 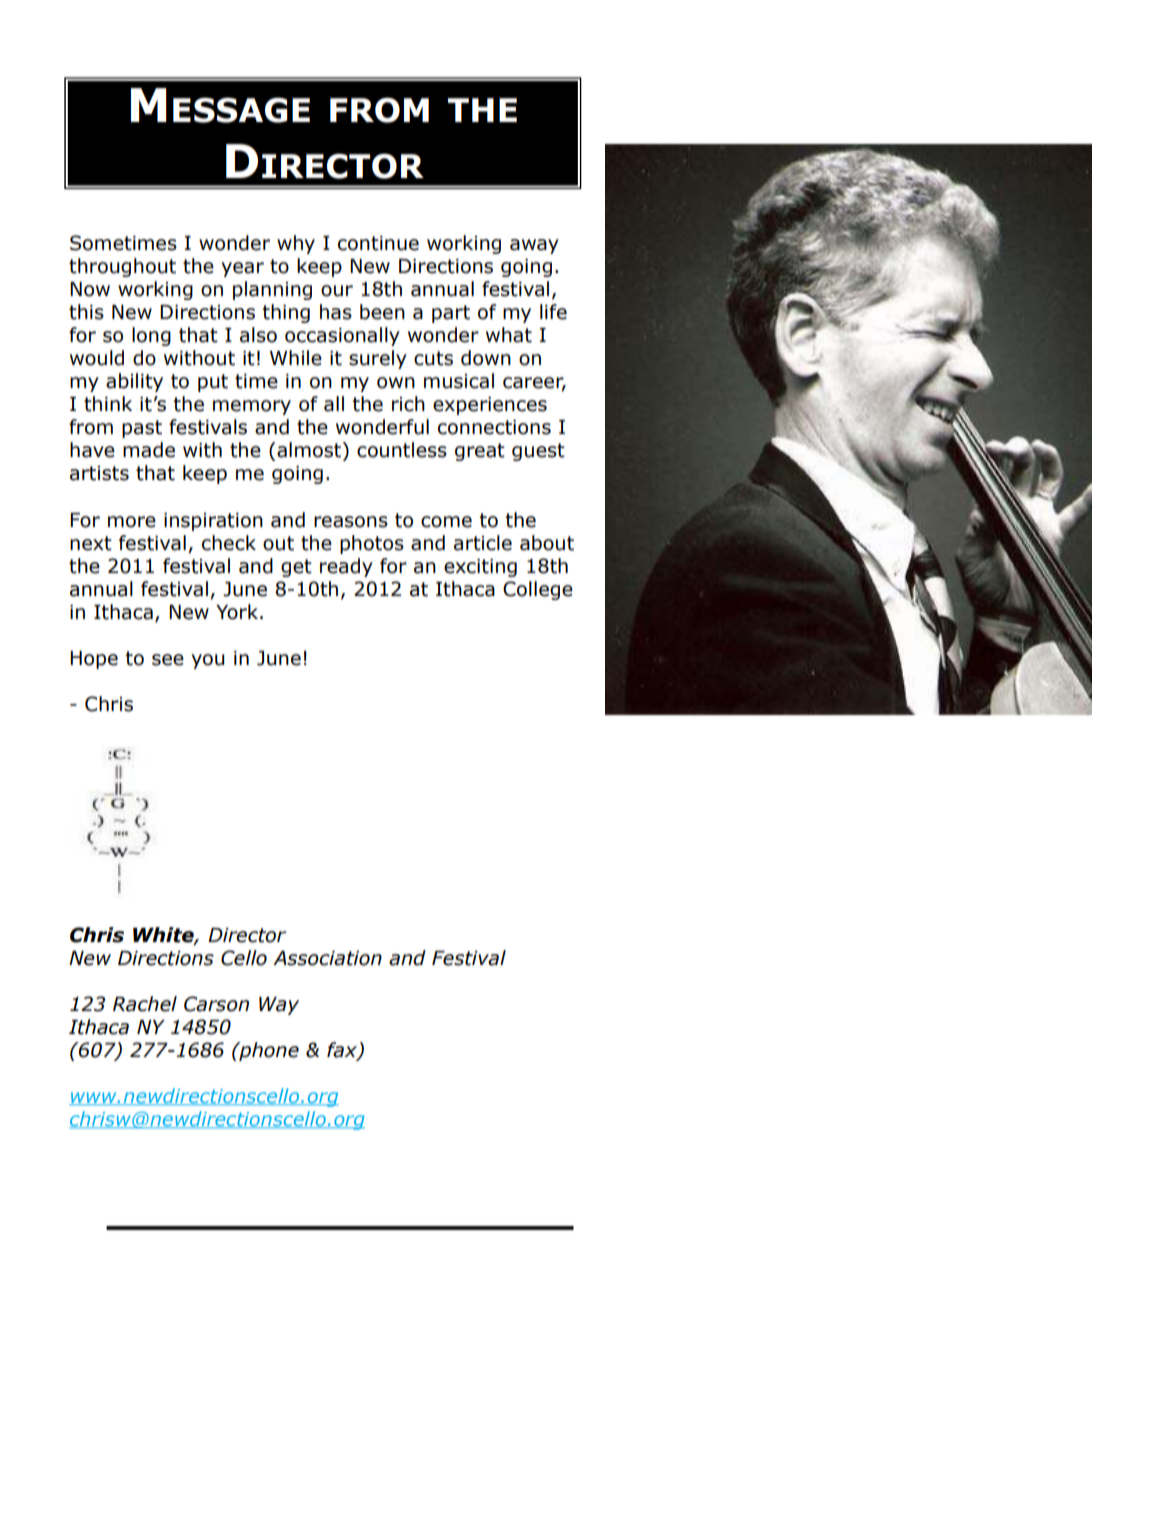 What do you see at coordinates (168, 660) in the screenshot?
I see `see` at bounding box center [168, 660].
